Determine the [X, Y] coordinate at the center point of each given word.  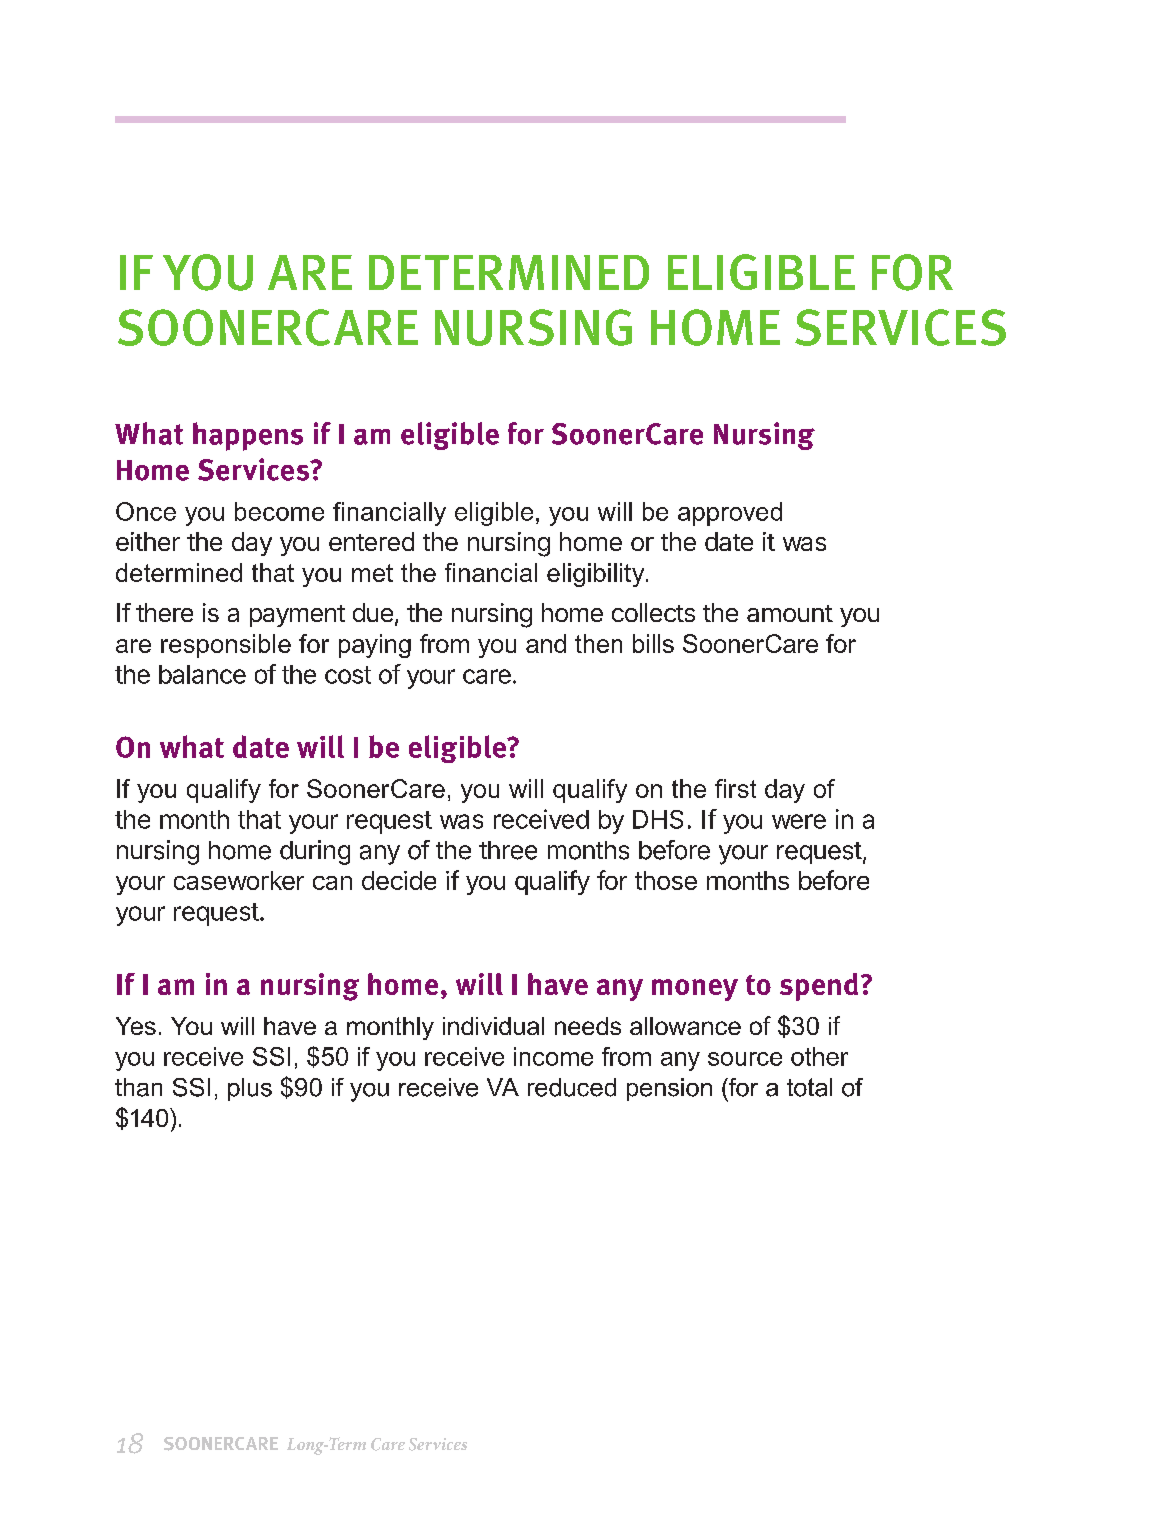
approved [730, 514]
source [745, 1059]
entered [371, 541]
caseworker [239, 880]
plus [250, 1089]
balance [202, 674]
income [553, 1056]
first [735, 788]
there [164, 612]
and [546, 643]
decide [399, 880]
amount [790, 613]
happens [248, 436]
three [508, 850]
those [666, 880]
